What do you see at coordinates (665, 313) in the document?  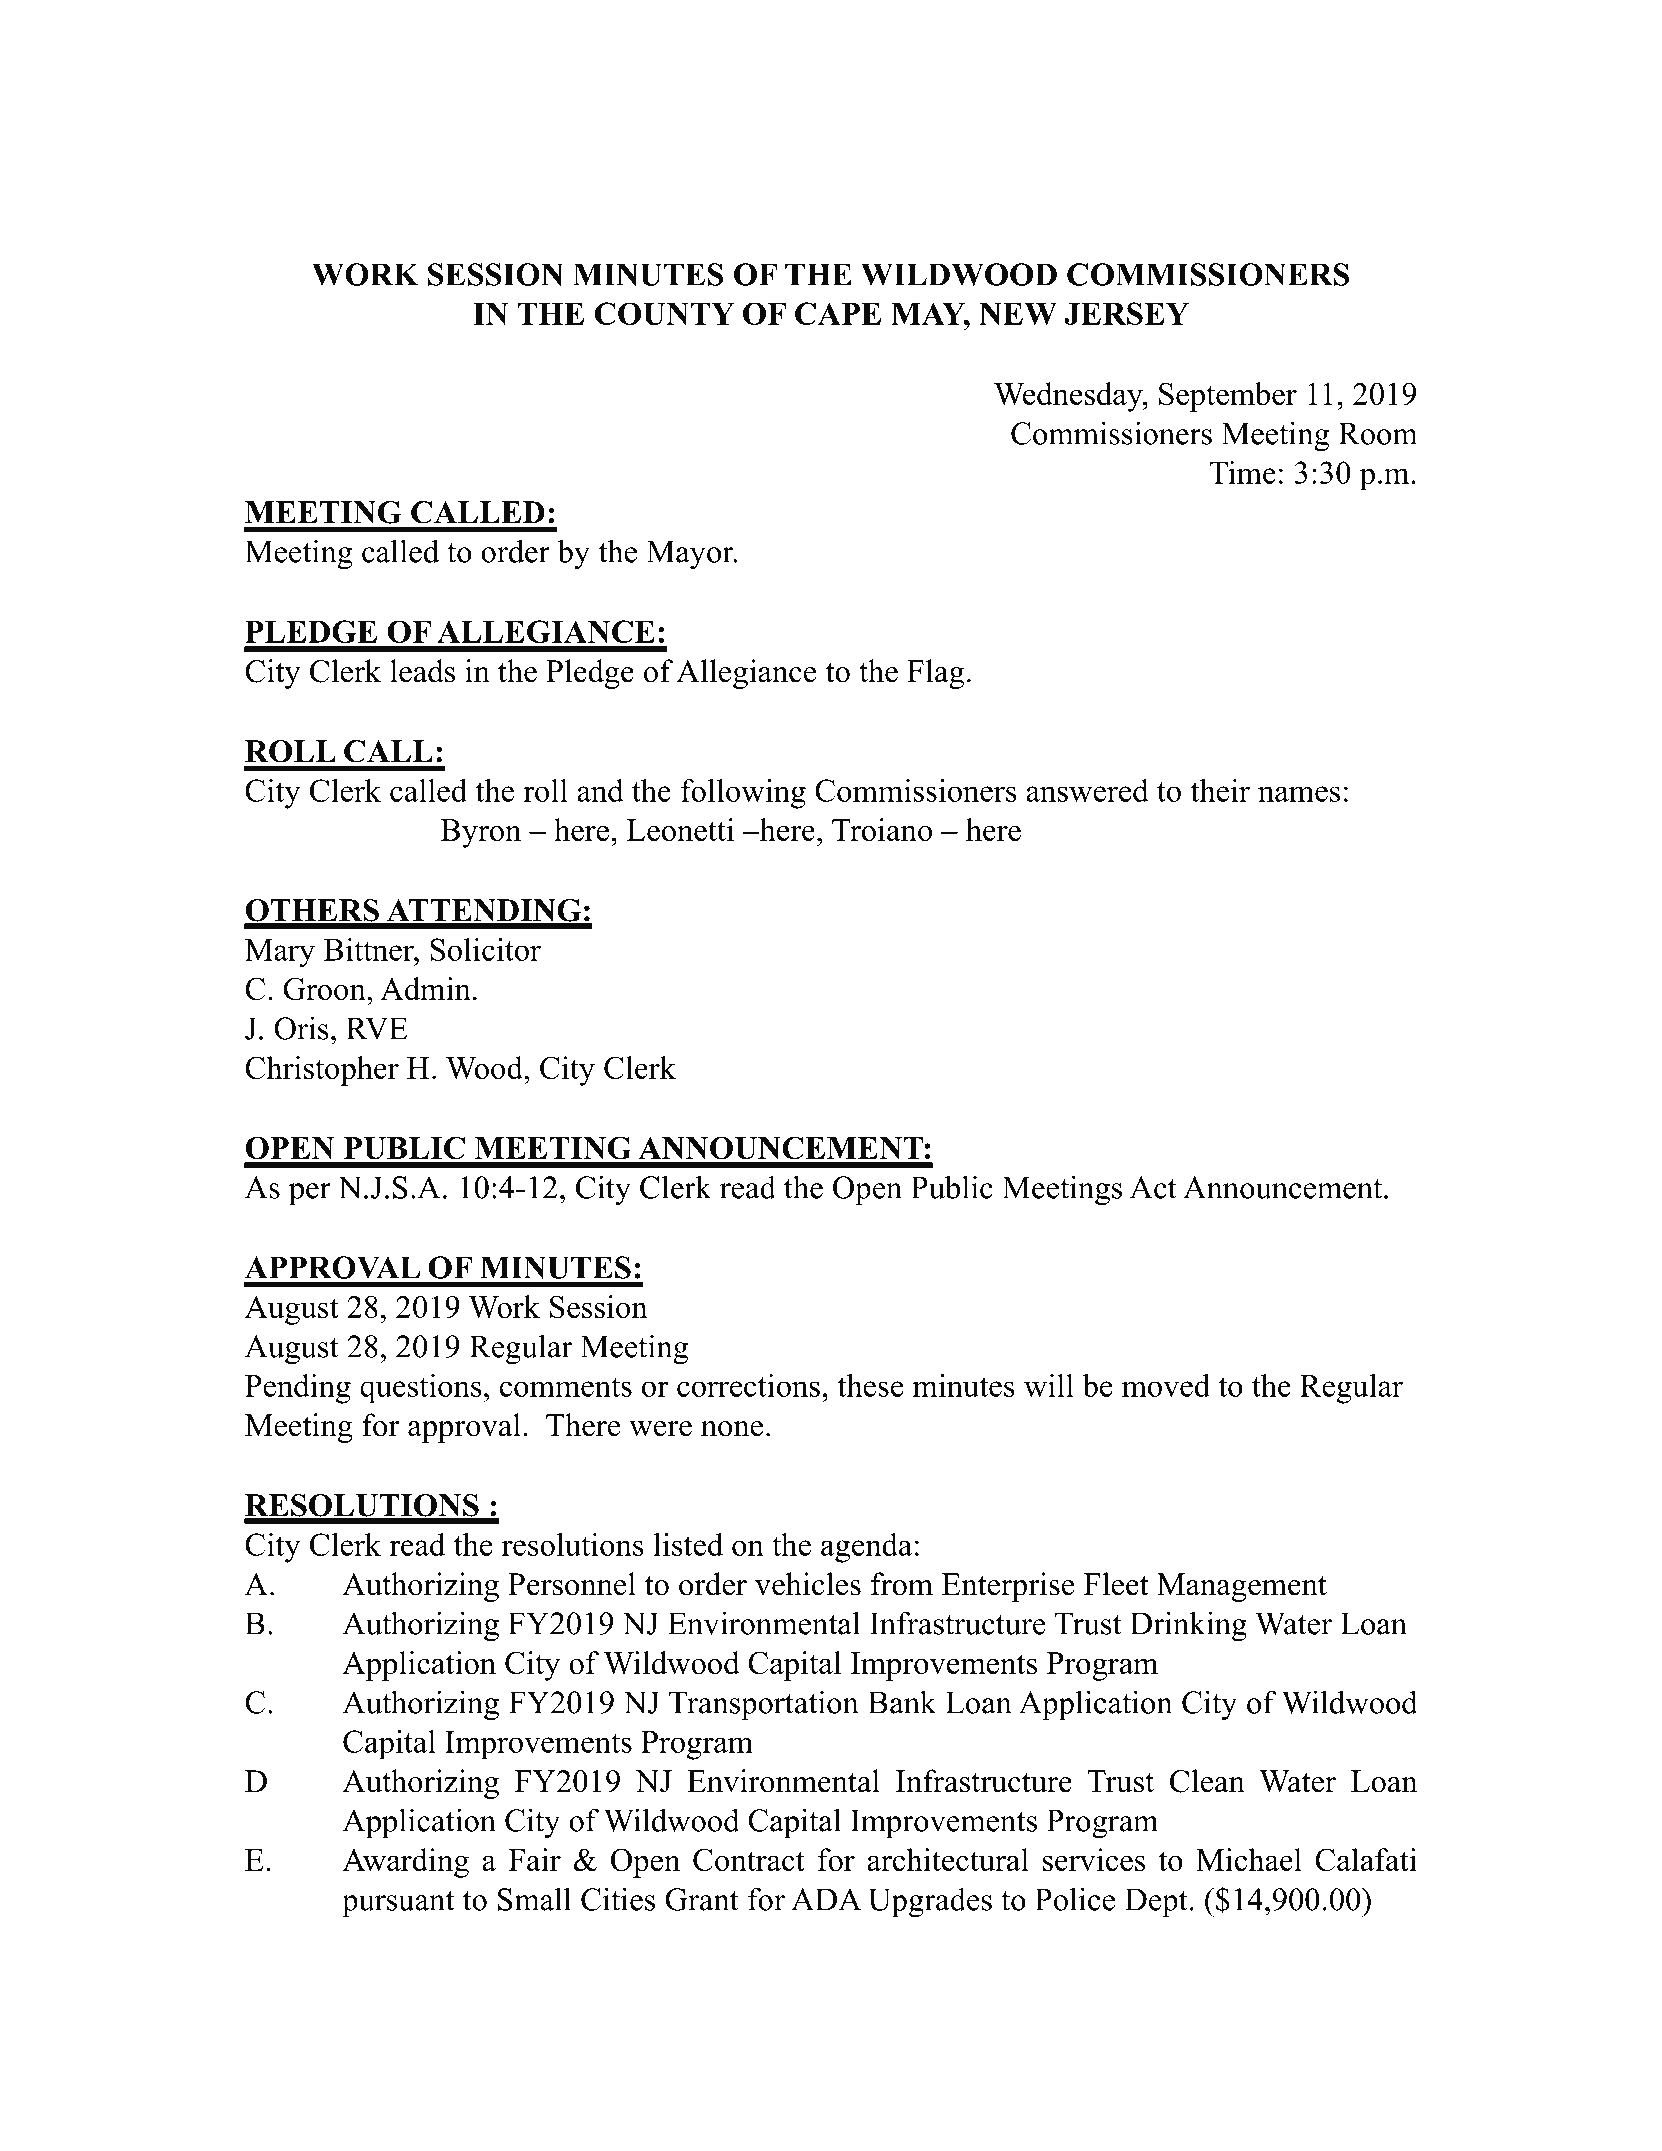 I see `COUNTY` at bounding box center [665, 313].
